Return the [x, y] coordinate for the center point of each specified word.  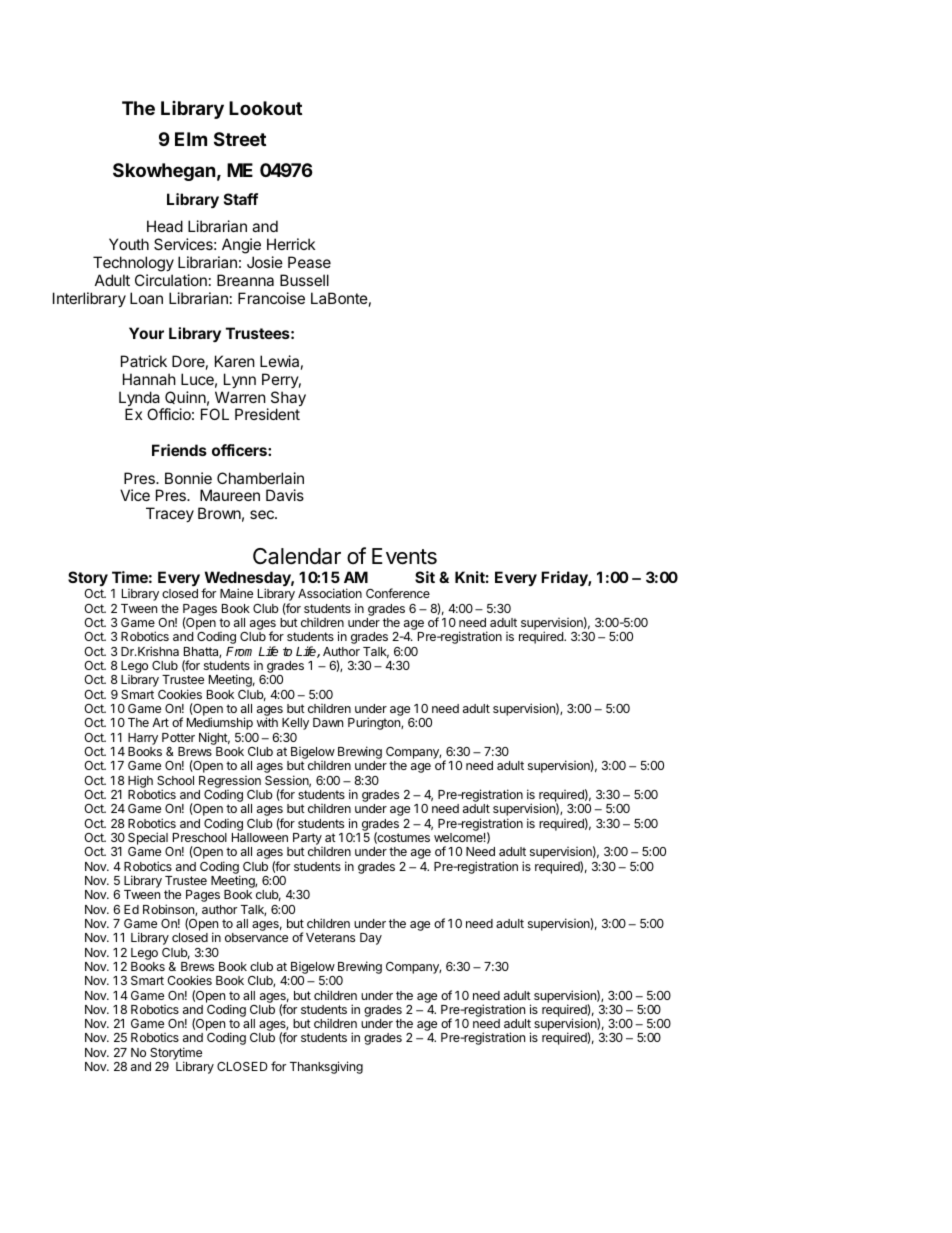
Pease [309, 262]
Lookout [265, 108]
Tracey [170, 514]
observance [256, 937]
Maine [236, 593]
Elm [191, 139]
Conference [398, 593]
